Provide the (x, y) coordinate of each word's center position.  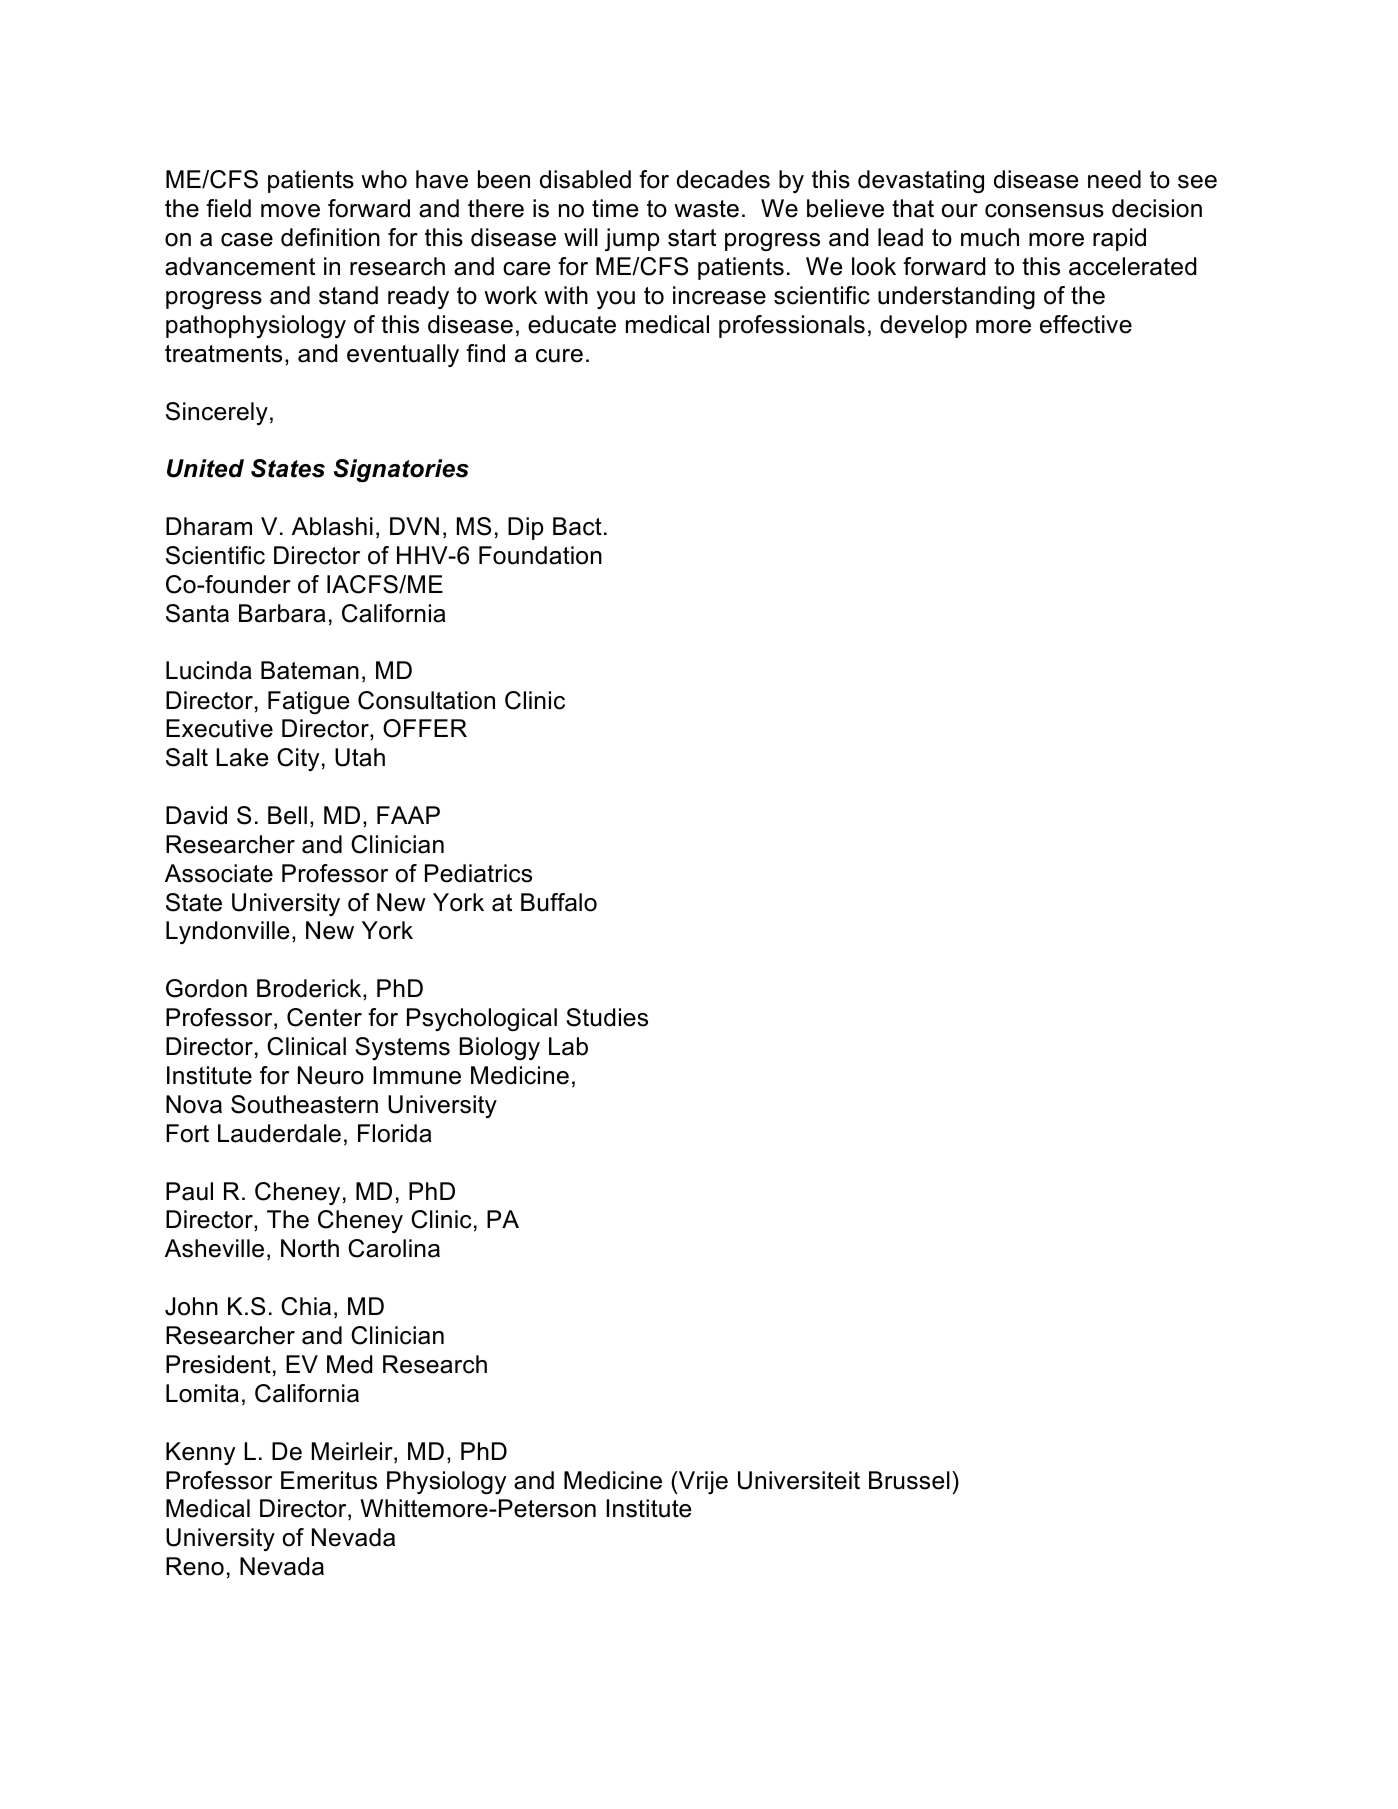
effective (1086, 324)
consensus (1044, 211)
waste (706, 209)
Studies (607, 1017)
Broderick (310, 989)
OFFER (425, 728)
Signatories (401, 470)
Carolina (394, 1248)
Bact (577, 526)
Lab (568, 1046)
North (310, 1248)
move (290, 211)
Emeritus (329, 1480)
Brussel (909, 1480)
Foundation (540, 555)
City (298, 759)
